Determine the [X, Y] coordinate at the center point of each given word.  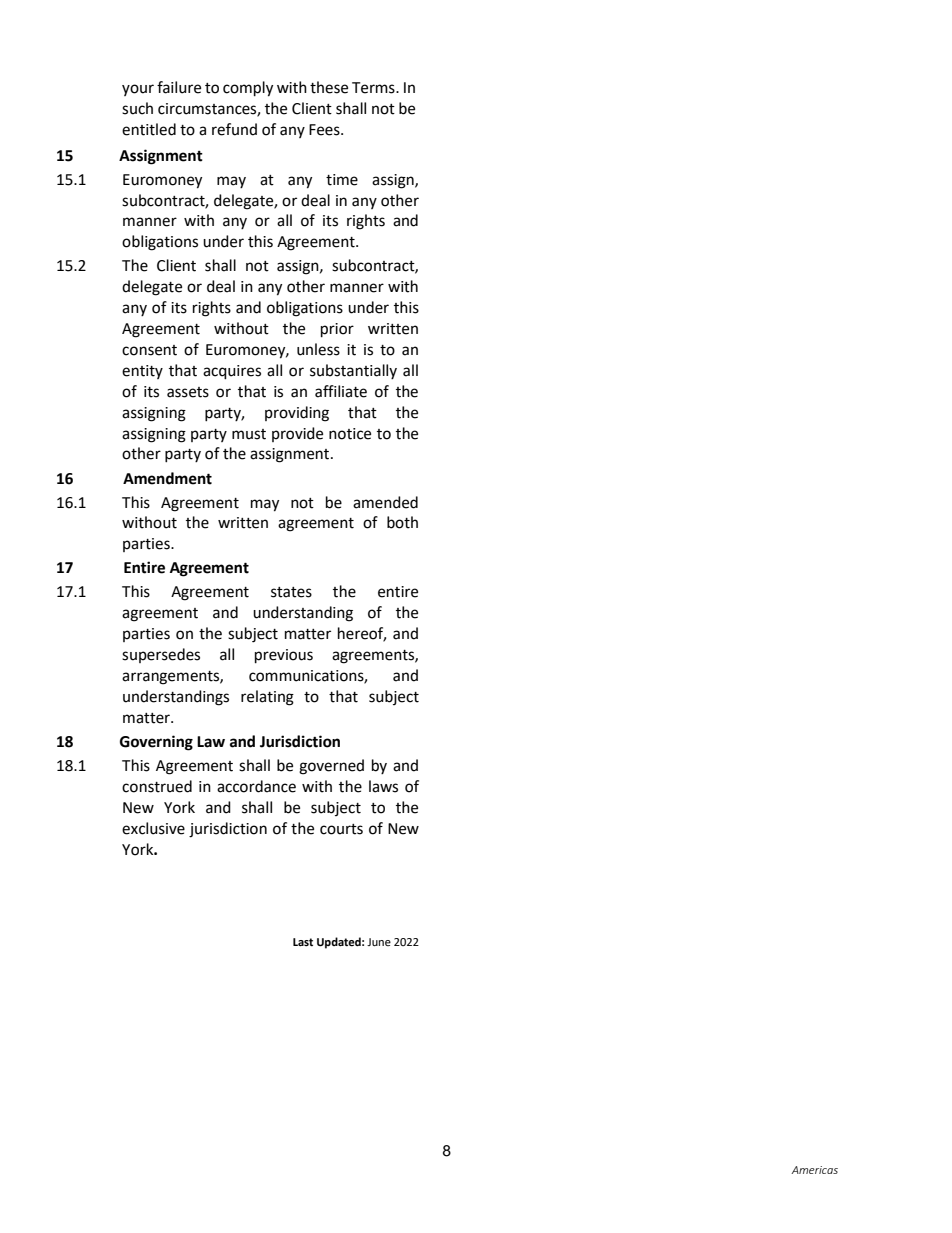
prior [337, 330]
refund [234, 129]
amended [385, 502]
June [379, 942]
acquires [232, 372]
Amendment [167, 478]
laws [383, 786]
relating [267, 698]
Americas [814, 1170]
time [342, 180]
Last [303, 942]
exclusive [153, 828]
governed [331, 767]
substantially [353, 371]
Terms [374, 88]
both [402, 522]
